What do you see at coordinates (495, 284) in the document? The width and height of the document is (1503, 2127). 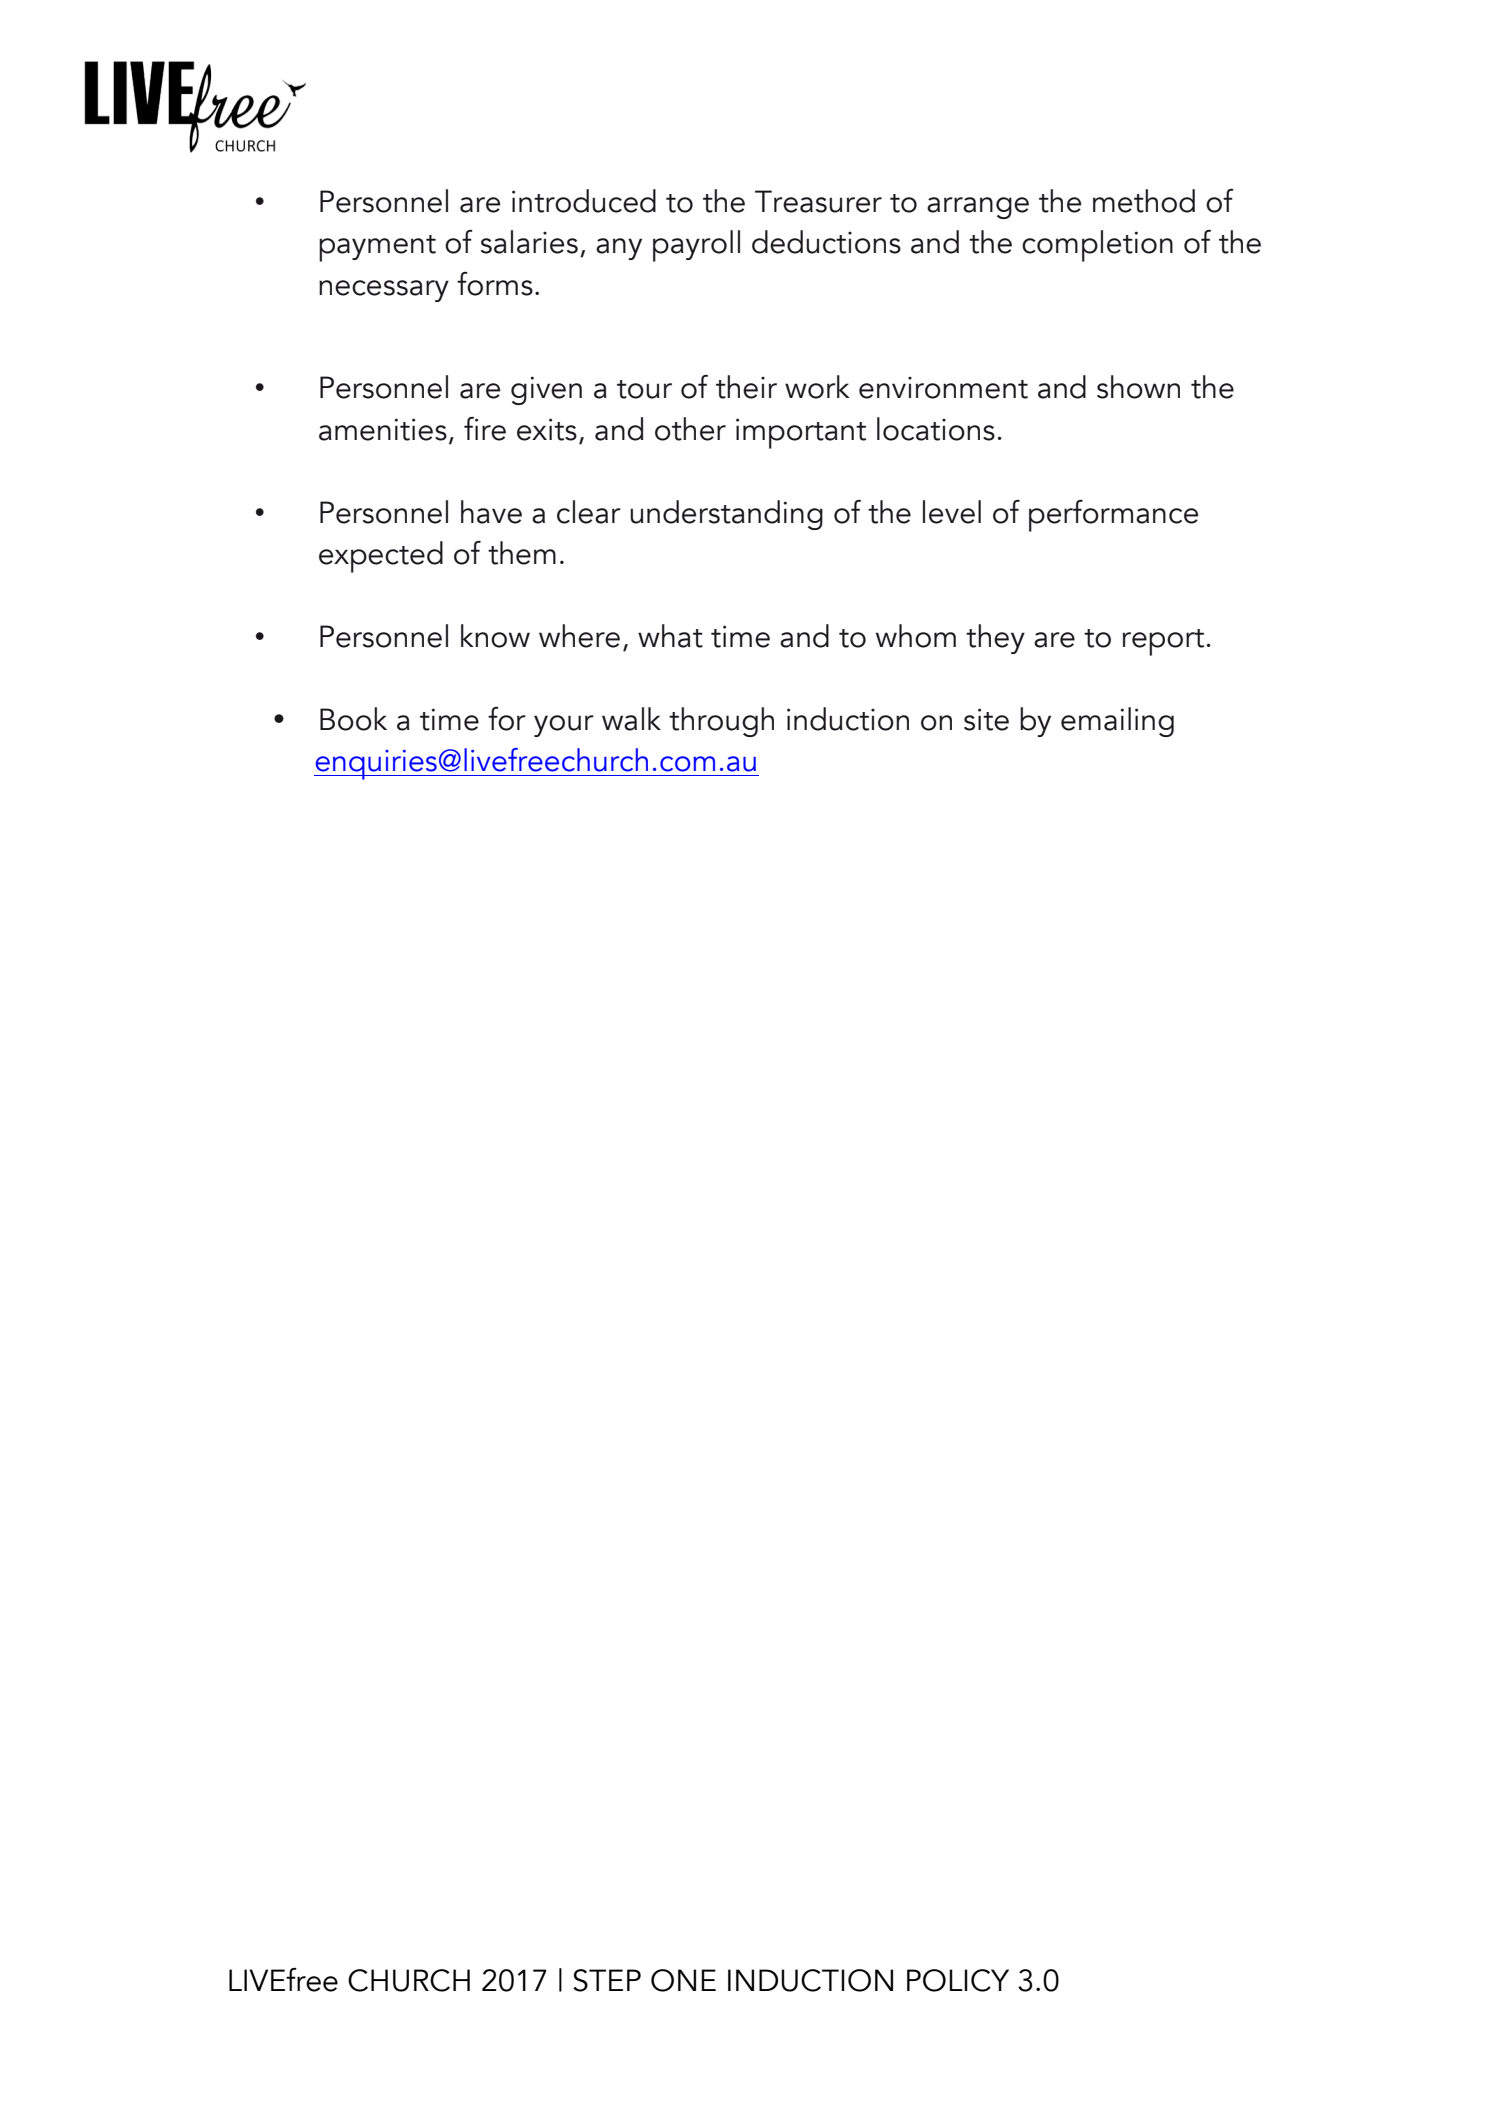 I see `forms` at bounding box center [495, 284].
